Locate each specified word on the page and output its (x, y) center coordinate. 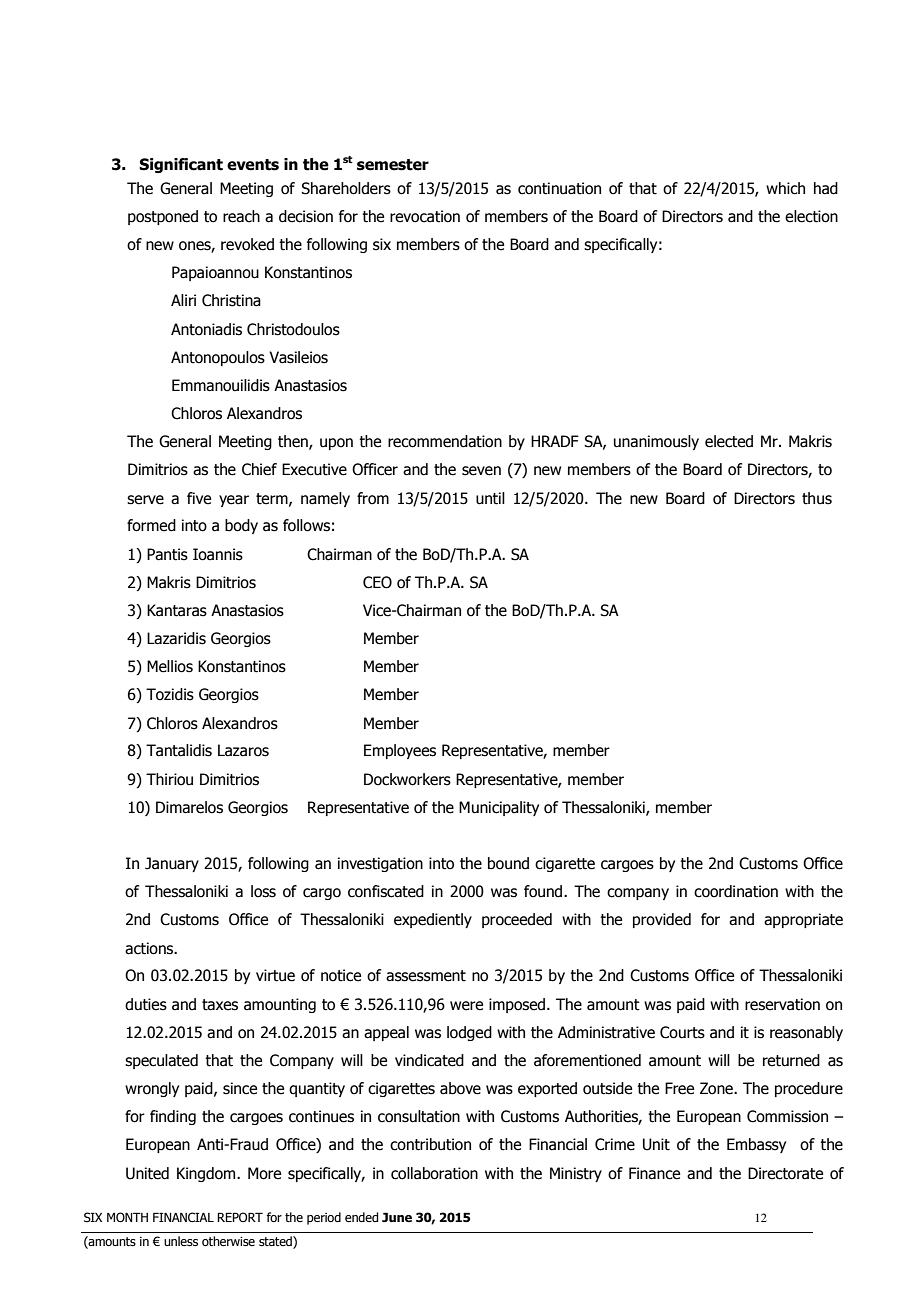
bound (508, 863)
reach (241, 216)
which (785, 188)
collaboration (434, 1173)
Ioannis (218, 554)
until (490, 498)
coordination (736, 891)
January (172, 864)
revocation (425, 216)
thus (817, 498)
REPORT (240, 1217)
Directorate (785, 1173)
